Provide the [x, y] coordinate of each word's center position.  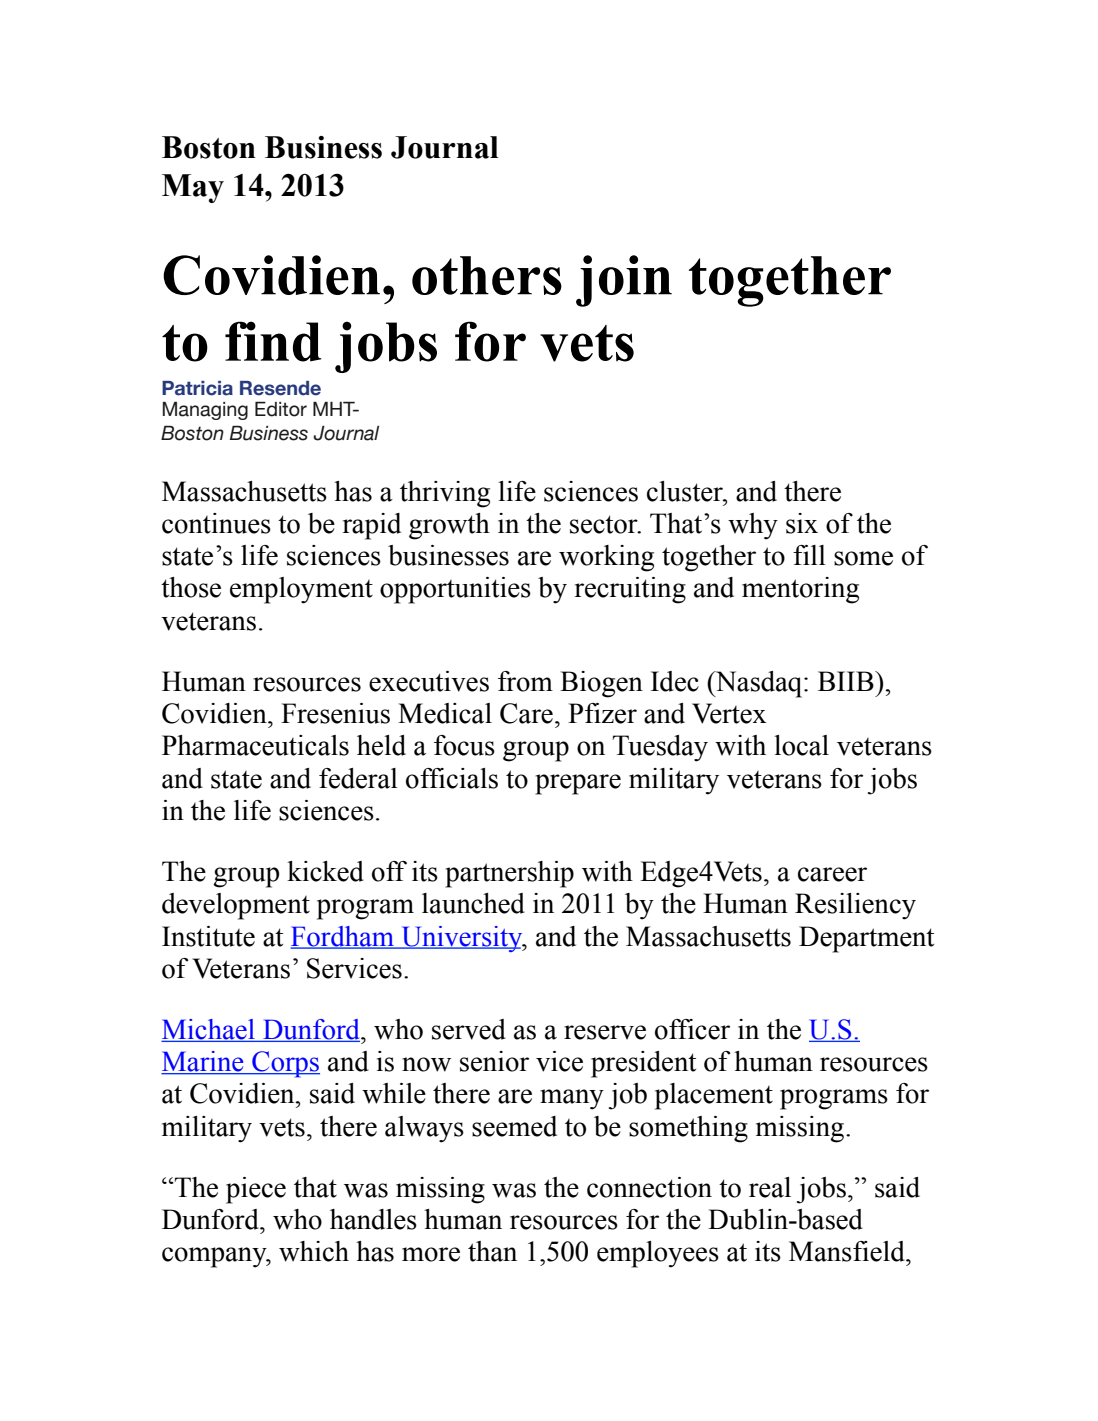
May [193, 188]
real [770, 1187]
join [624, 281]
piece [256, 1190]
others [487, 275]
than [492, 1251]
